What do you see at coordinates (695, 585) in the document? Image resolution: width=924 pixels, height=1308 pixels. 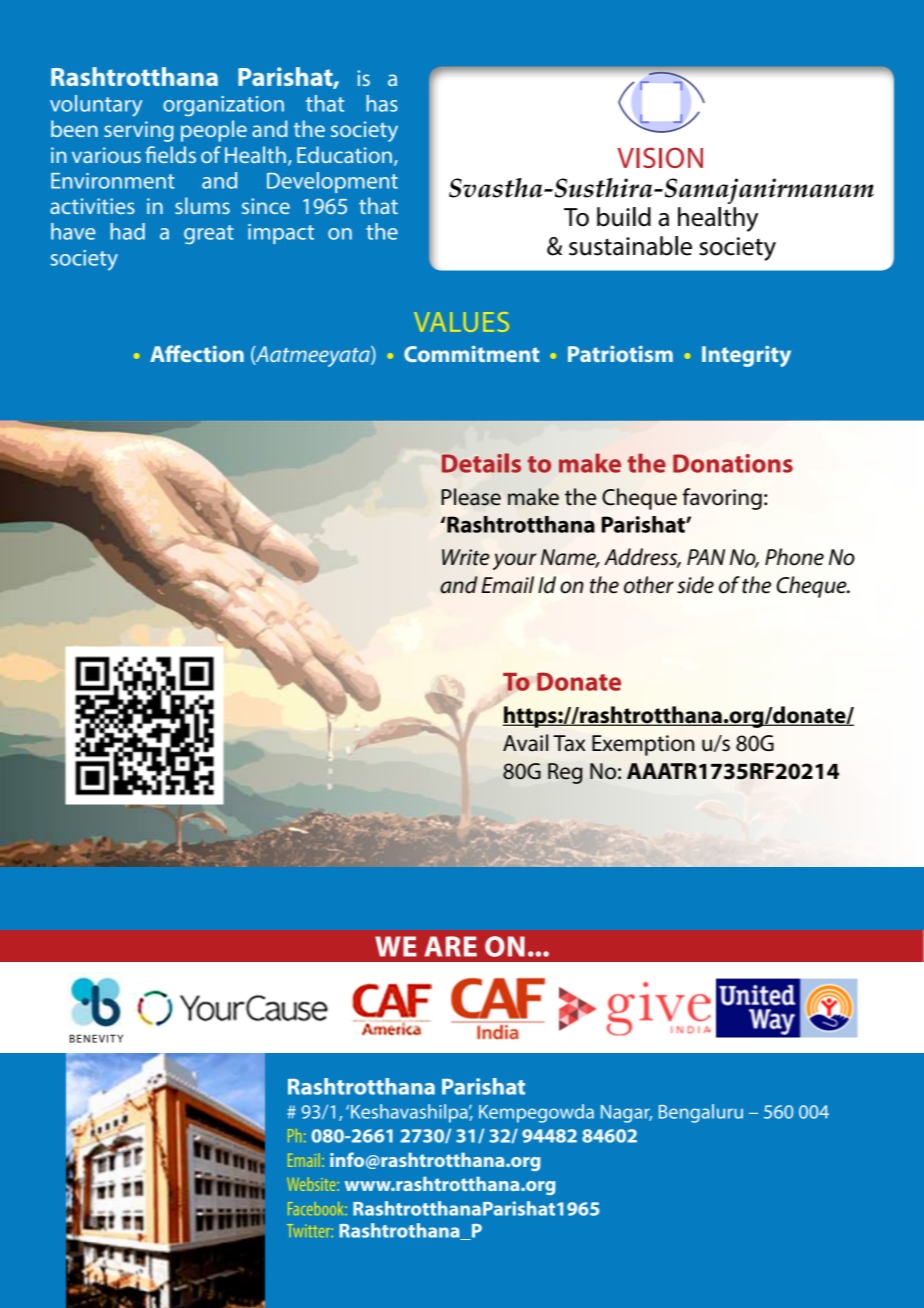 I see `side` at bounding box center [695, 585].
